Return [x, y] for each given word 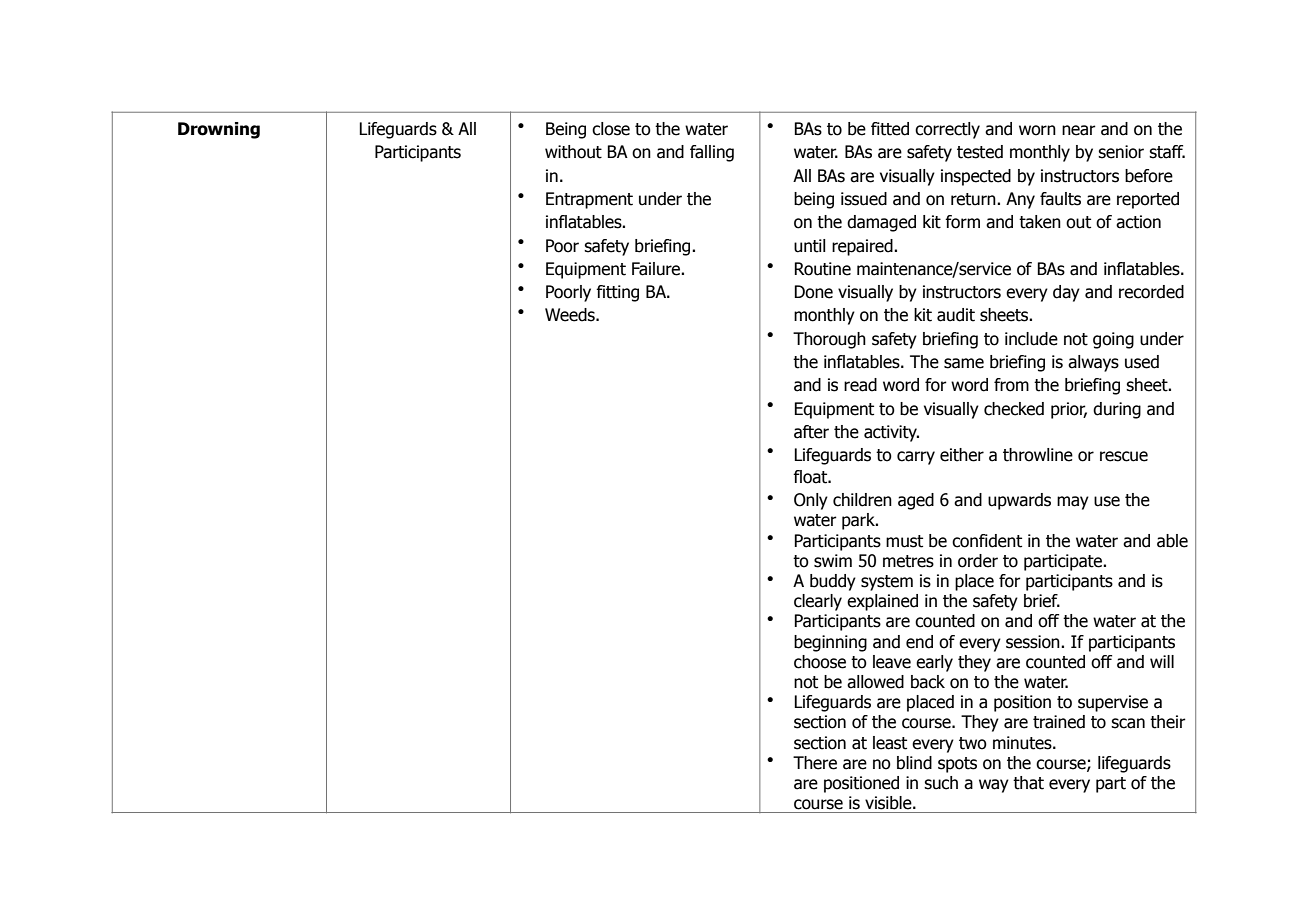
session [1034, 642]
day [1066, 293]
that [1028, 783]
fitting [617, 293]
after [811, 432]
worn [1037, 130]
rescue [1124, 456]
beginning [830, 643]
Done [813, 292]
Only [811, 501]
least [890, 743]
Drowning [219, 130]
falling [712, 153]
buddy [833, 582]
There [815, 763]
